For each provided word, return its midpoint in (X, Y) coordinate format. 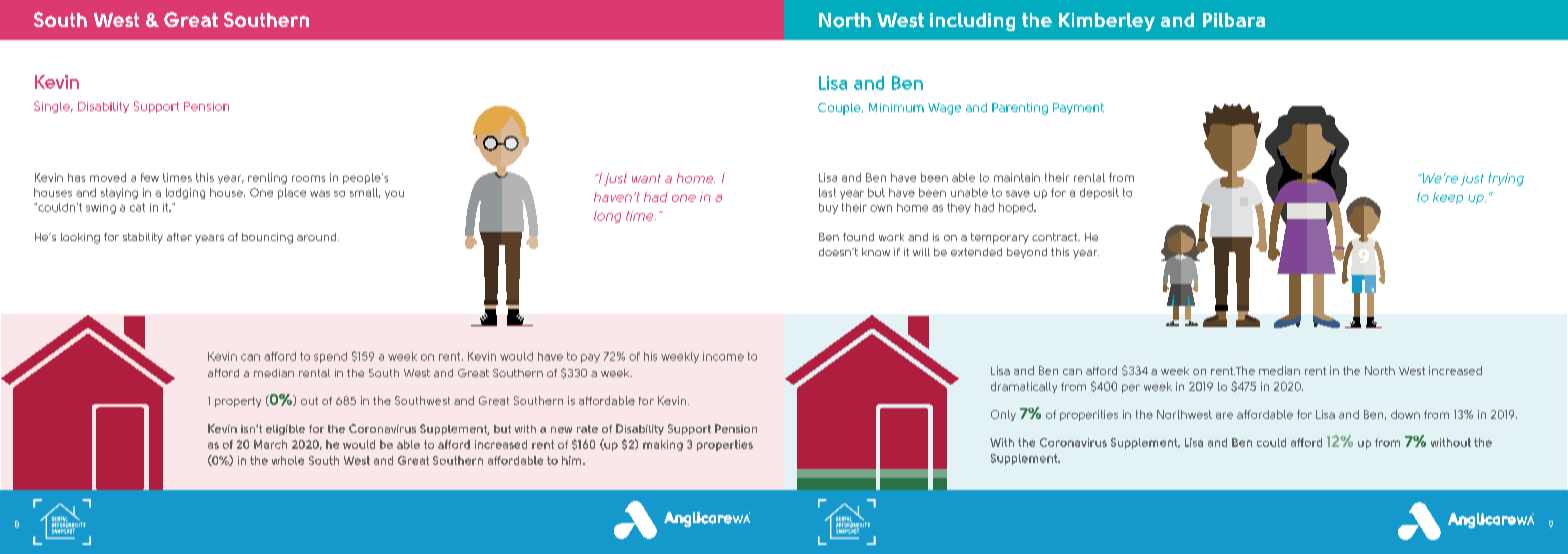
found (858, 237)
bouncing (267, 238)
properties (725, 445)
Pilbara (1234, 20)
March (270, 444)
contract (1056, 237)
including (972, 22)
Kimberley (1107, 22)
